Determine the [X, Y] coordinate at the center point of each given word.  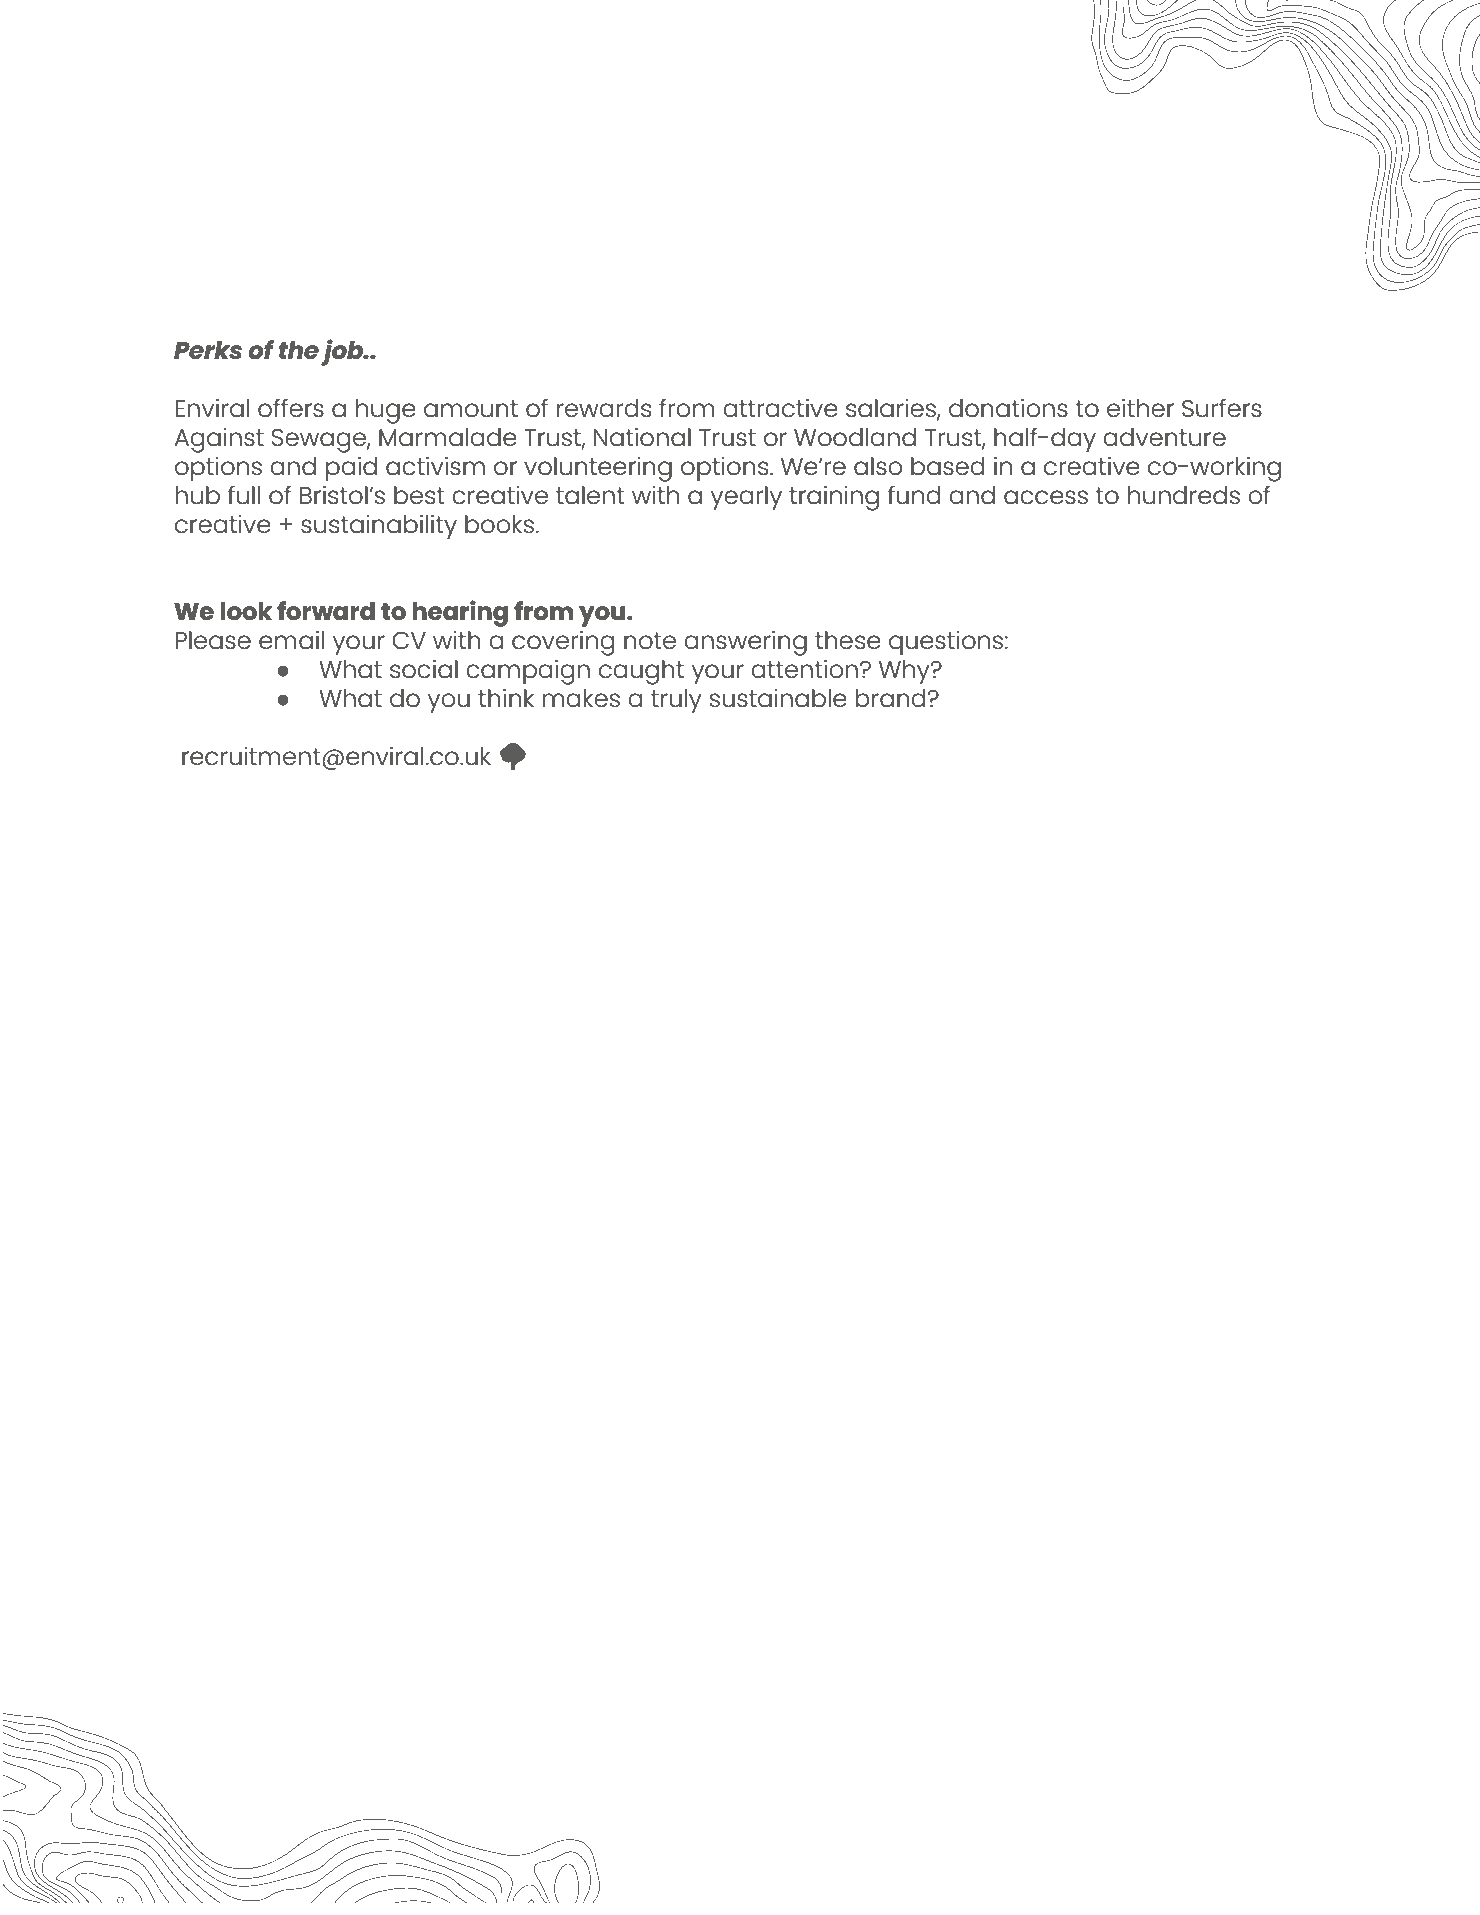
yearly [746, 498]
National [642, 437]
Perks [208, 350]
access [1046, 497]
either [1140, 408]
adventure [1164, 437]
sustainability [379, 527]
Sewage [320, 441]
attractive [780, 408]
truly [676, 701]
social [424, 669]
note [650, 641]
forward [326, 611]
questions [946, 643]
